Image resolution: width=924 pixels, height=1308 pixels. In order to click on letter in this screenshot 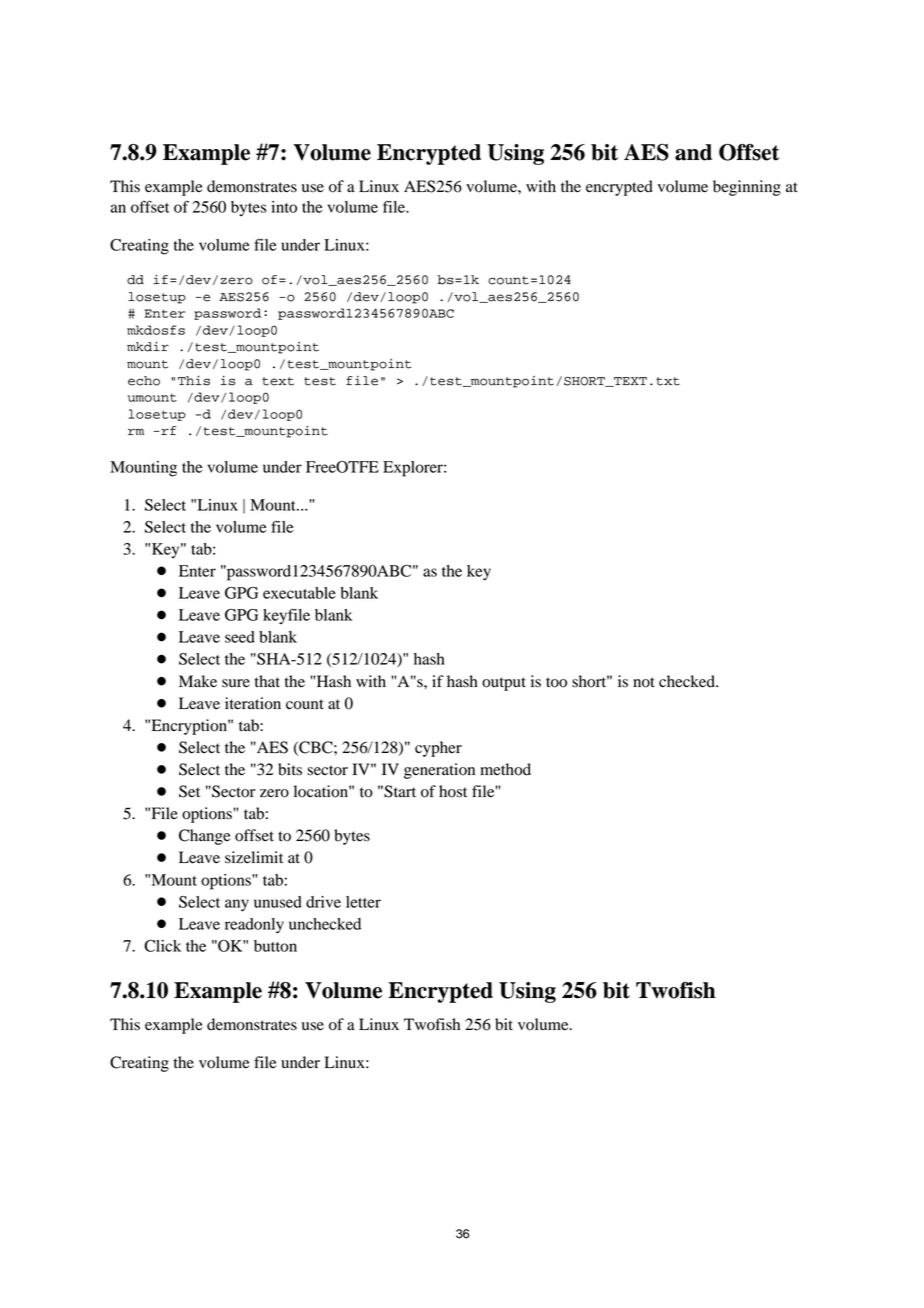, I will do `click(363, 902)`.
